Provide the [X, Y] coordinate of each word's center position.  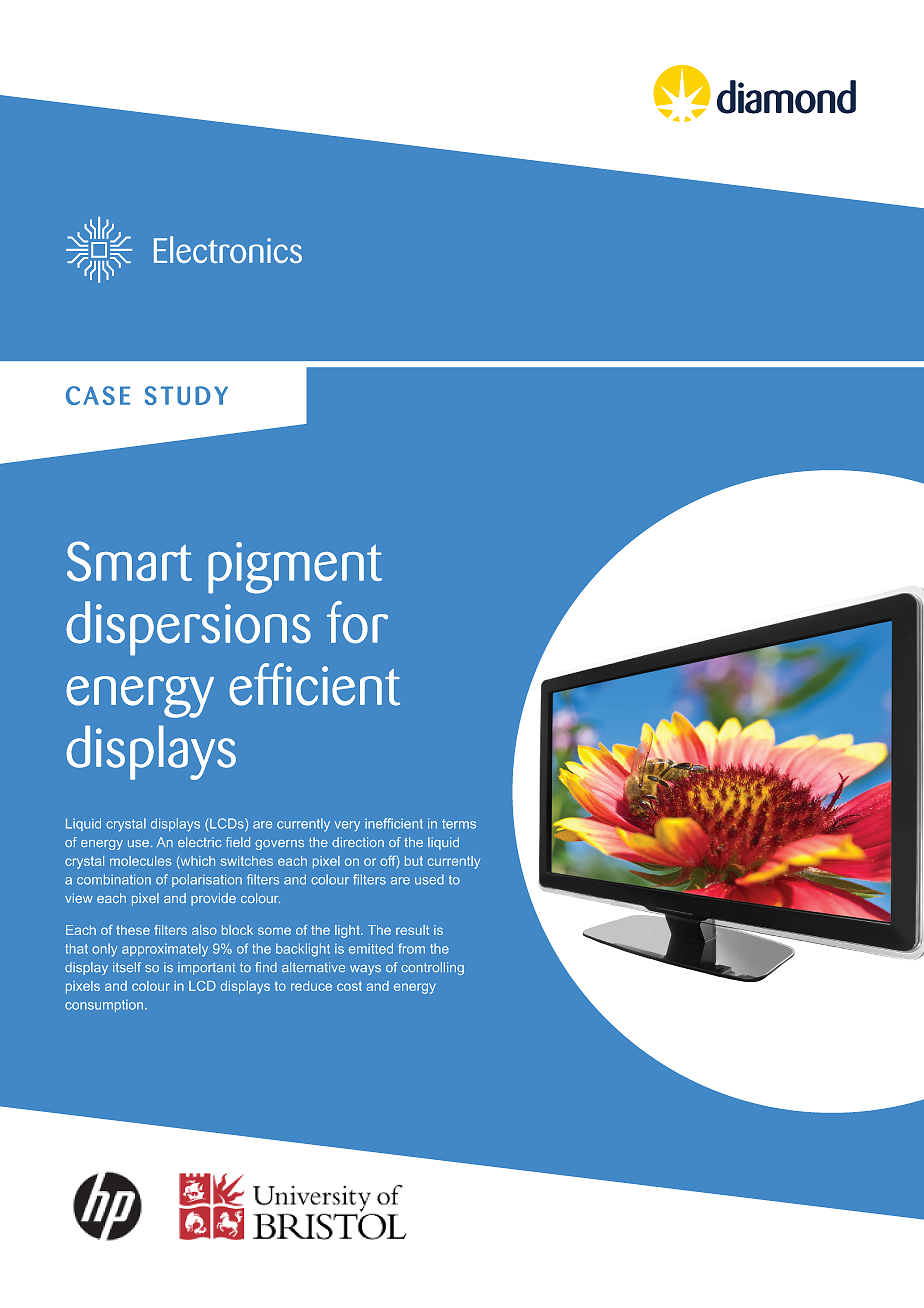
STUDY [186, 395]
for [357, 622]
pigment [295, 568]
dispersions [188, 628]
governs [279, 845]
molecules [141, 861]
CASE [98, 395]
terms [459, 824]
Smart [129, 561]
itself [127, 967]
